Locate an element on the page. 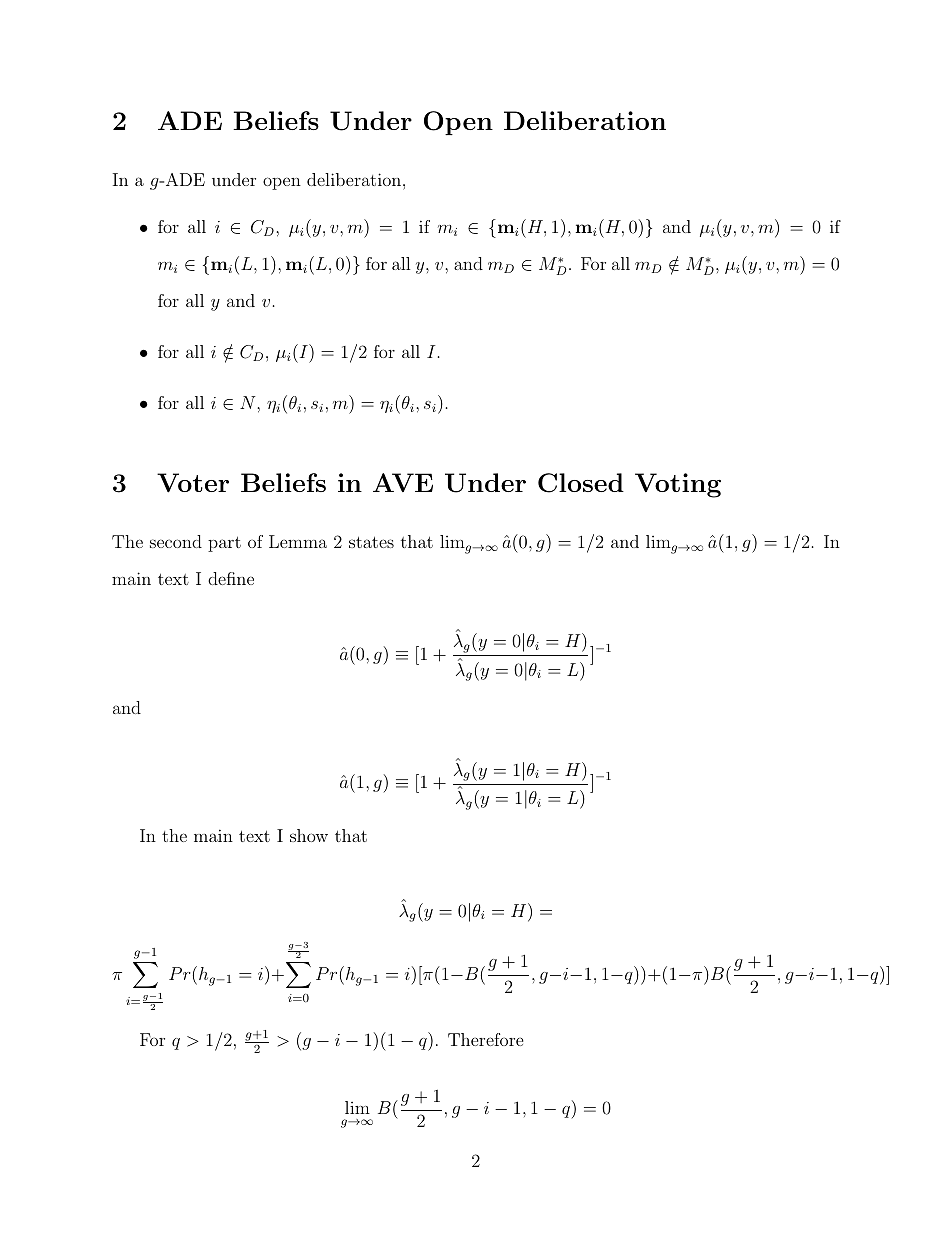  Closed is located at coordinates (581, 483).
